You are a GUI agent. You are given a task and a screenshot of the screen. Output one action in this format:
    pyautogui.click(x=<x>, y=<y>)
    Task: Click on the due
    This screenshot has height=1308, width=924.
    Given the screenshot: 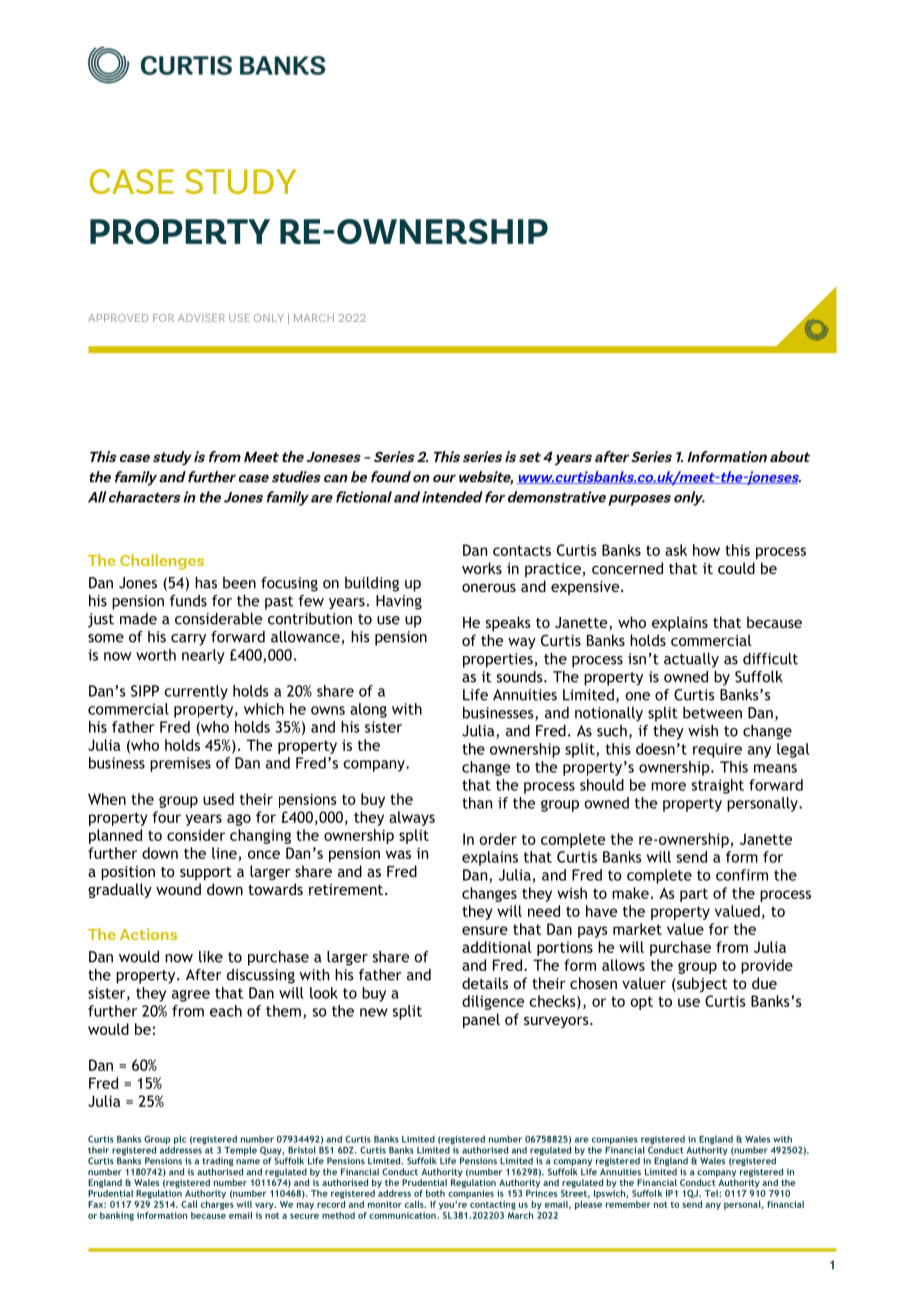 What is the action you would take?
    pyautogui.click(x=764, y=983)
